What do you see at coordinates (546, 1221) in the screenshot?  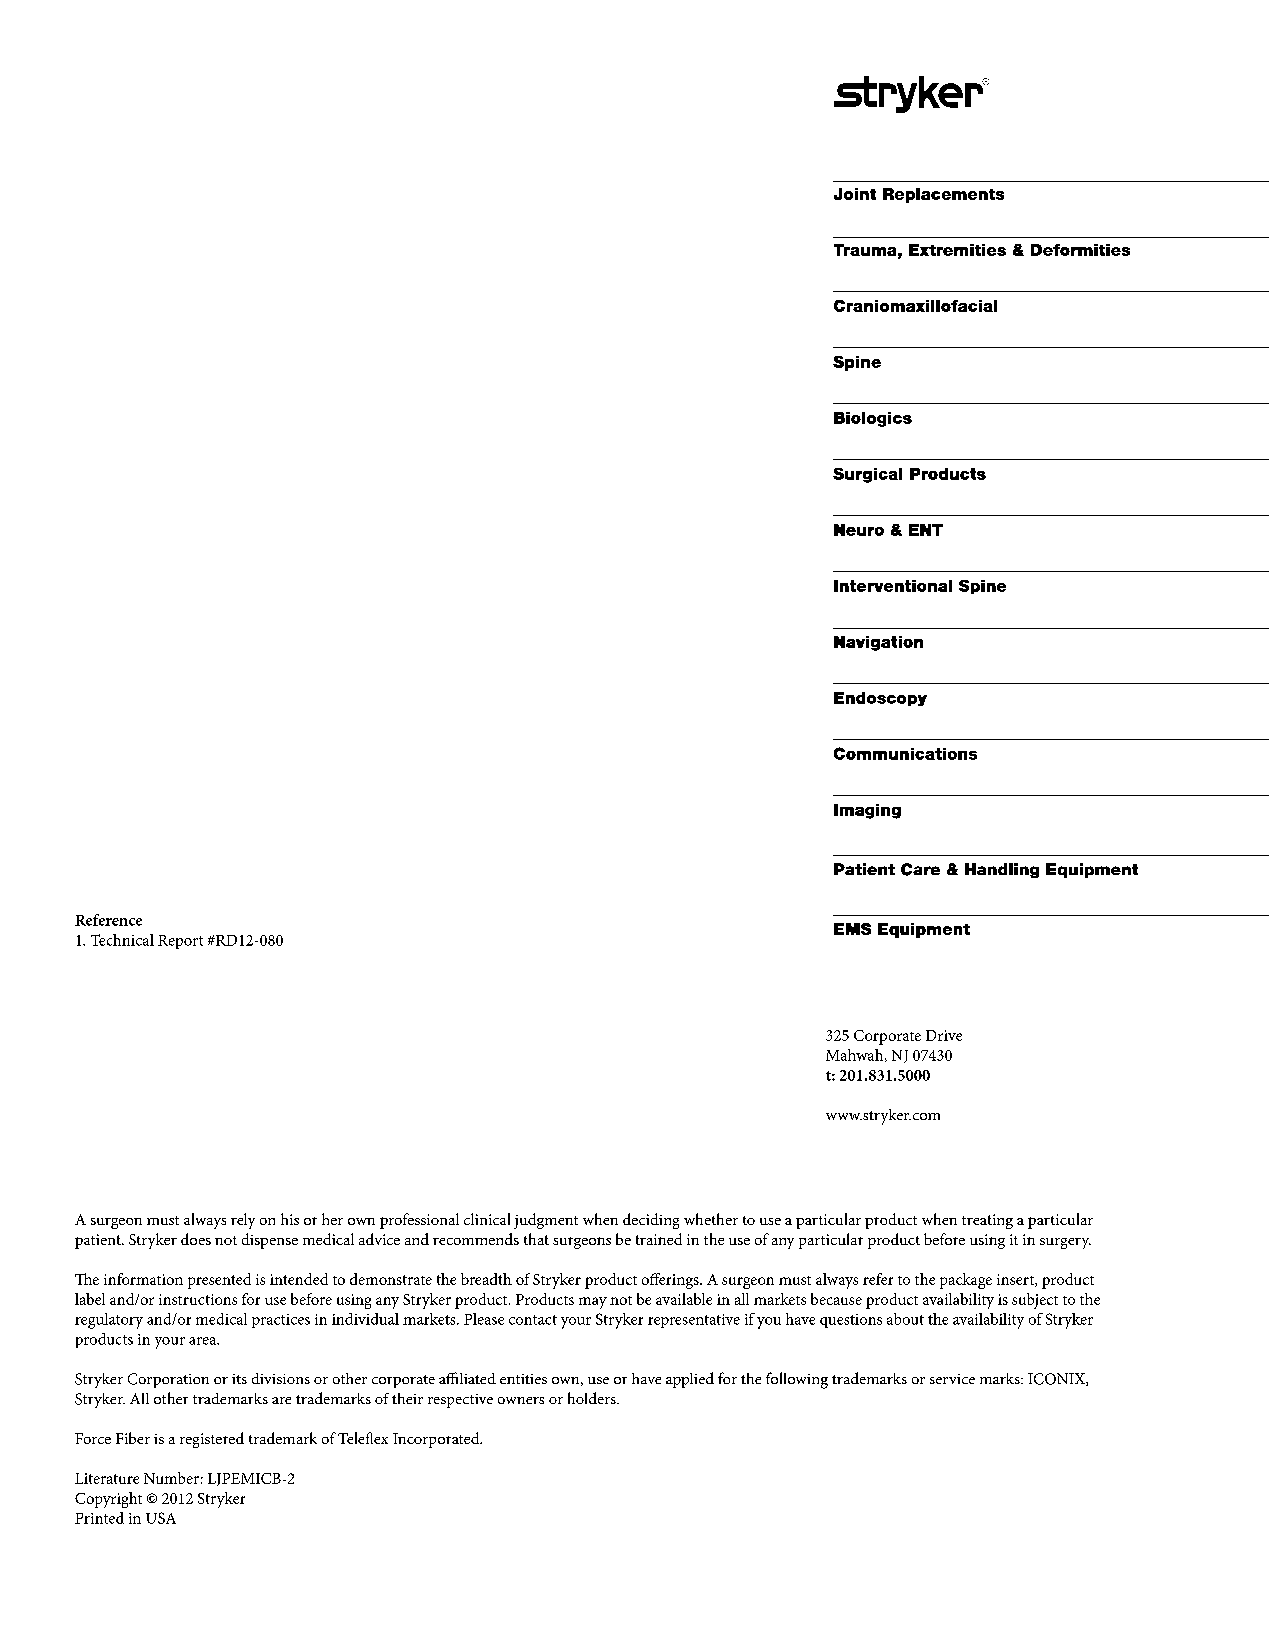 I see `judgment` at bounding box center [546, 1221].
